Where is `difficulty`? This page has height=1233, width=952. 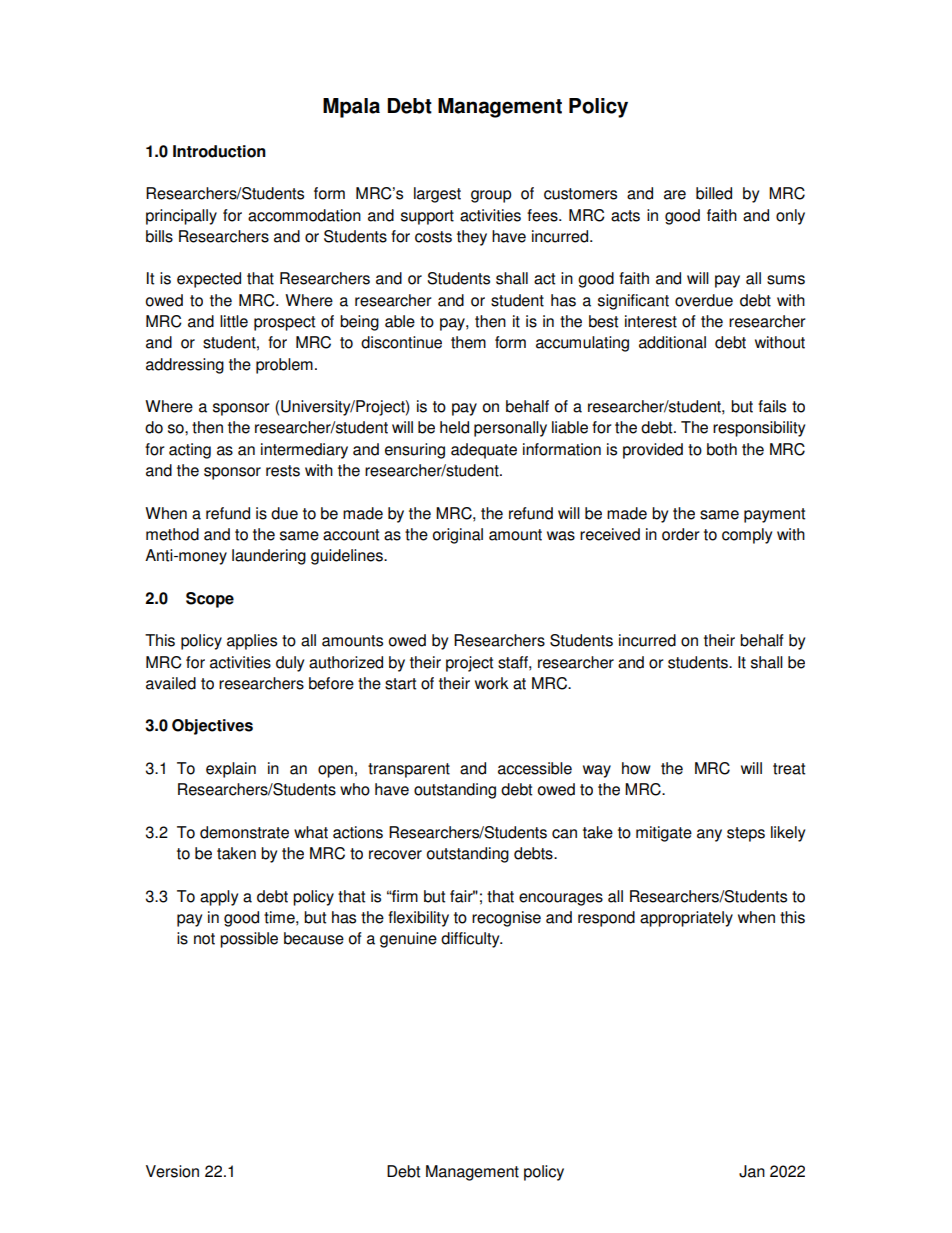
difficulty is located at coordinates (471, 940).
